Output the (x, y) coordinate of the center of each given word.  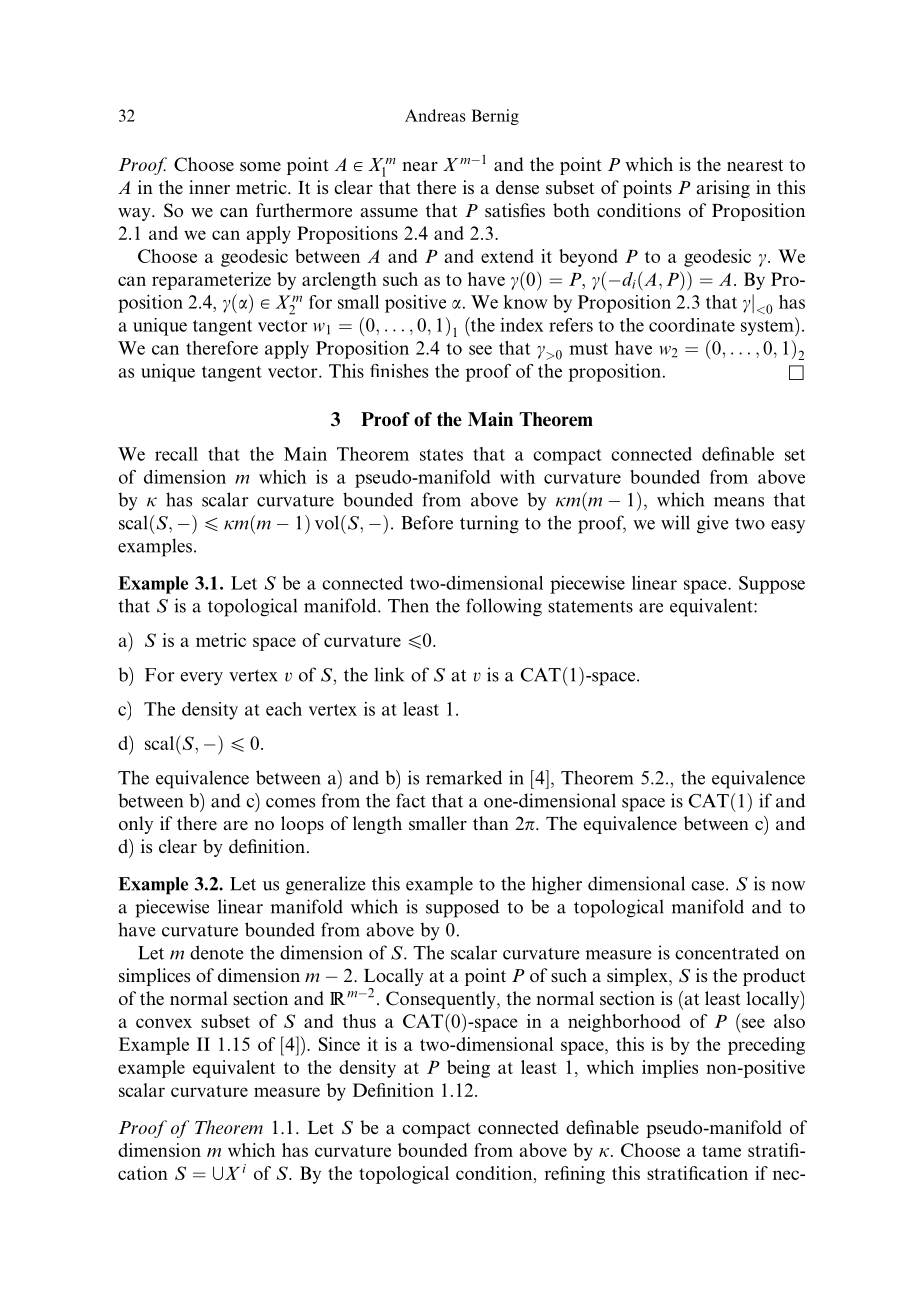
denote (217, 952)
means (739, 502)
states (441, 455)
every (202, 679)
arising (723, 189)
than (491, 823)
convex (164, 1023)
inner (209, 187)
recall (176, 454)
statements (590, 607)
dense (517, 187)
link (389, 674)
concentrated (727, 952)
